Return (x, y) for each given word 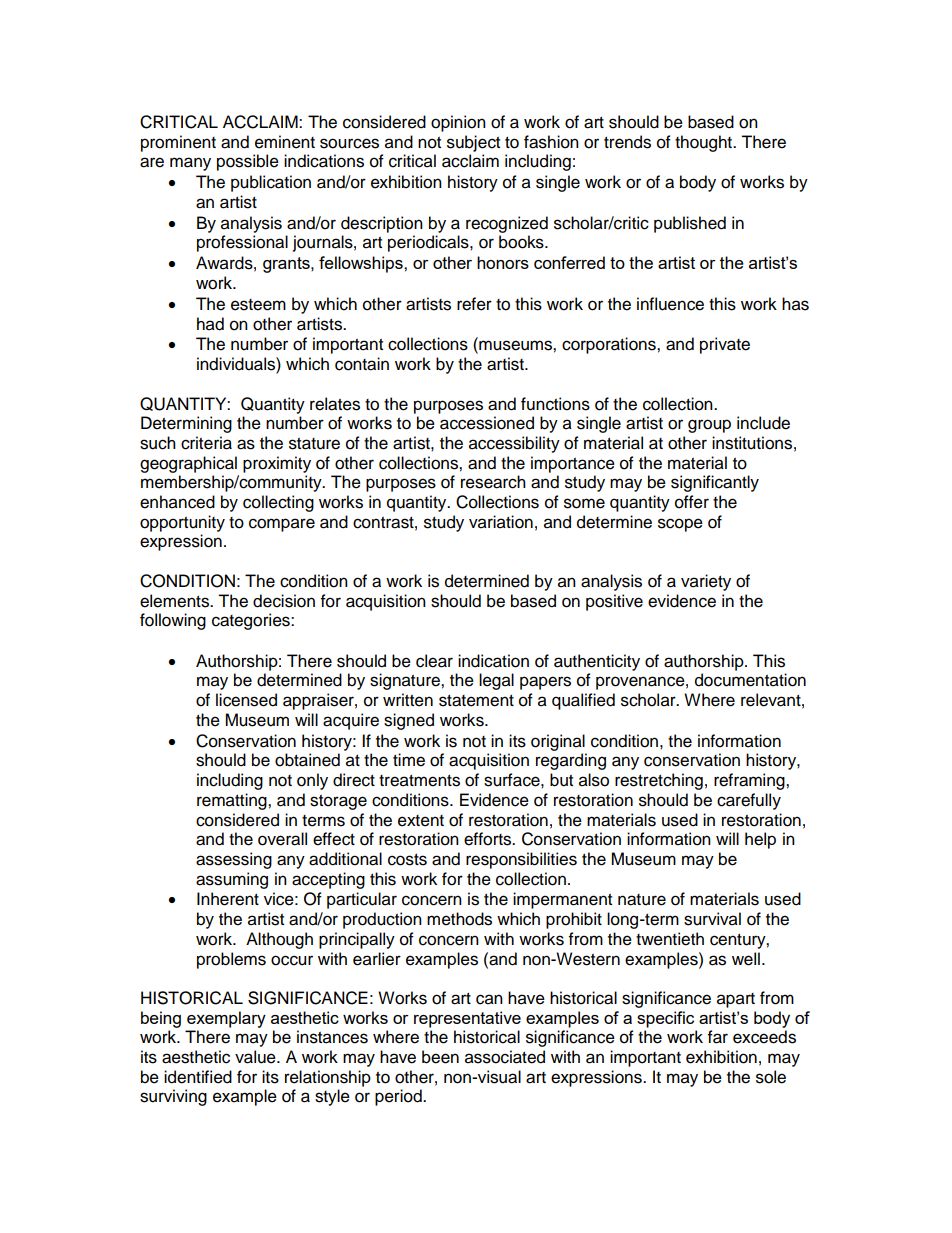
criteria (206, 443)
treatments (419, 781)
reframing (750, 781)
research (493, 482)
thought (704, 143)
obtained (307, 760)
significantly (715, 483)
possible (248, 162)
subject (473, 143)
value (256, 1057)
